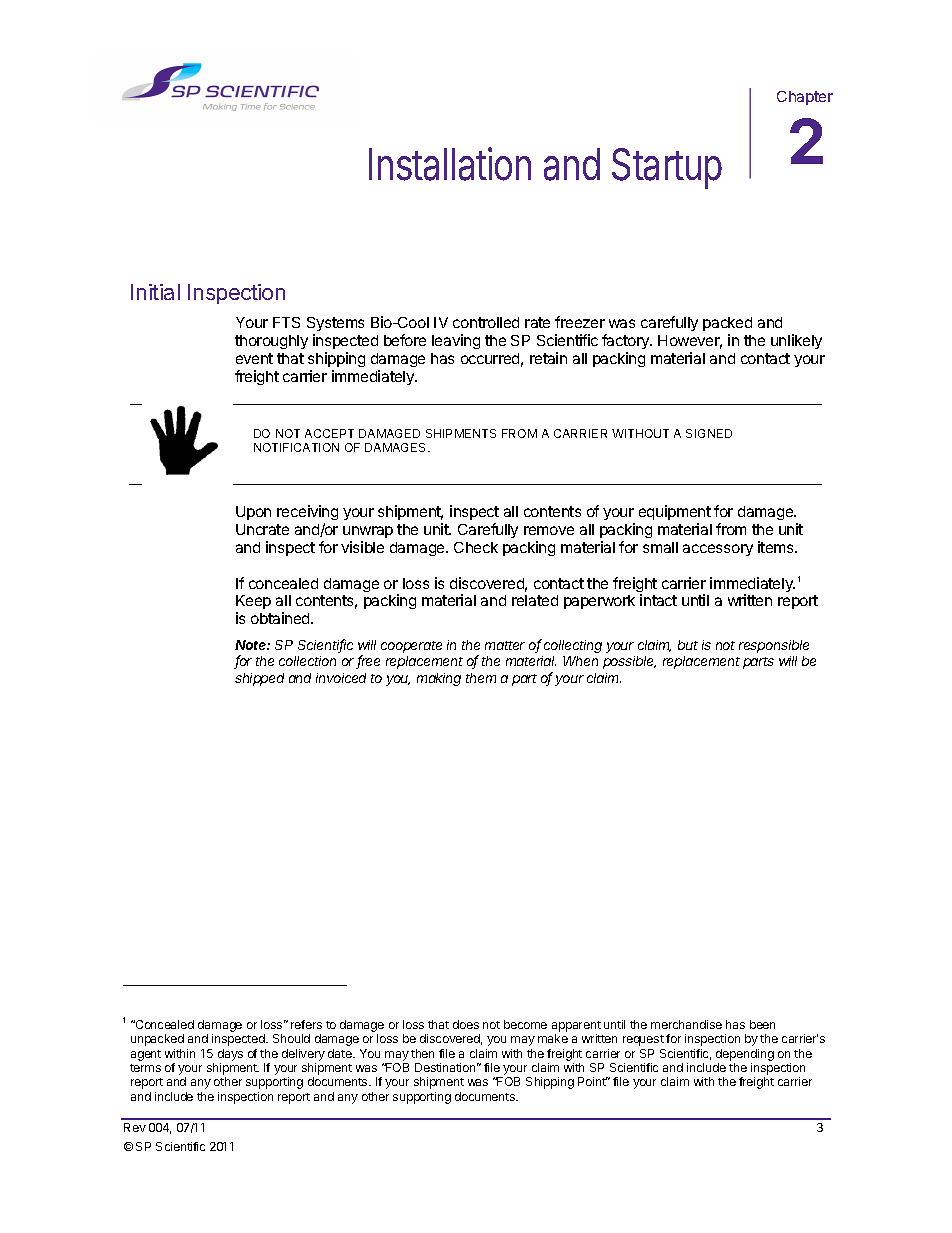 The height and width of the screenshot is (1233, 952). Describe the element at coordinates (259, 679) in the screenshot. I see `shipped` at that location.
